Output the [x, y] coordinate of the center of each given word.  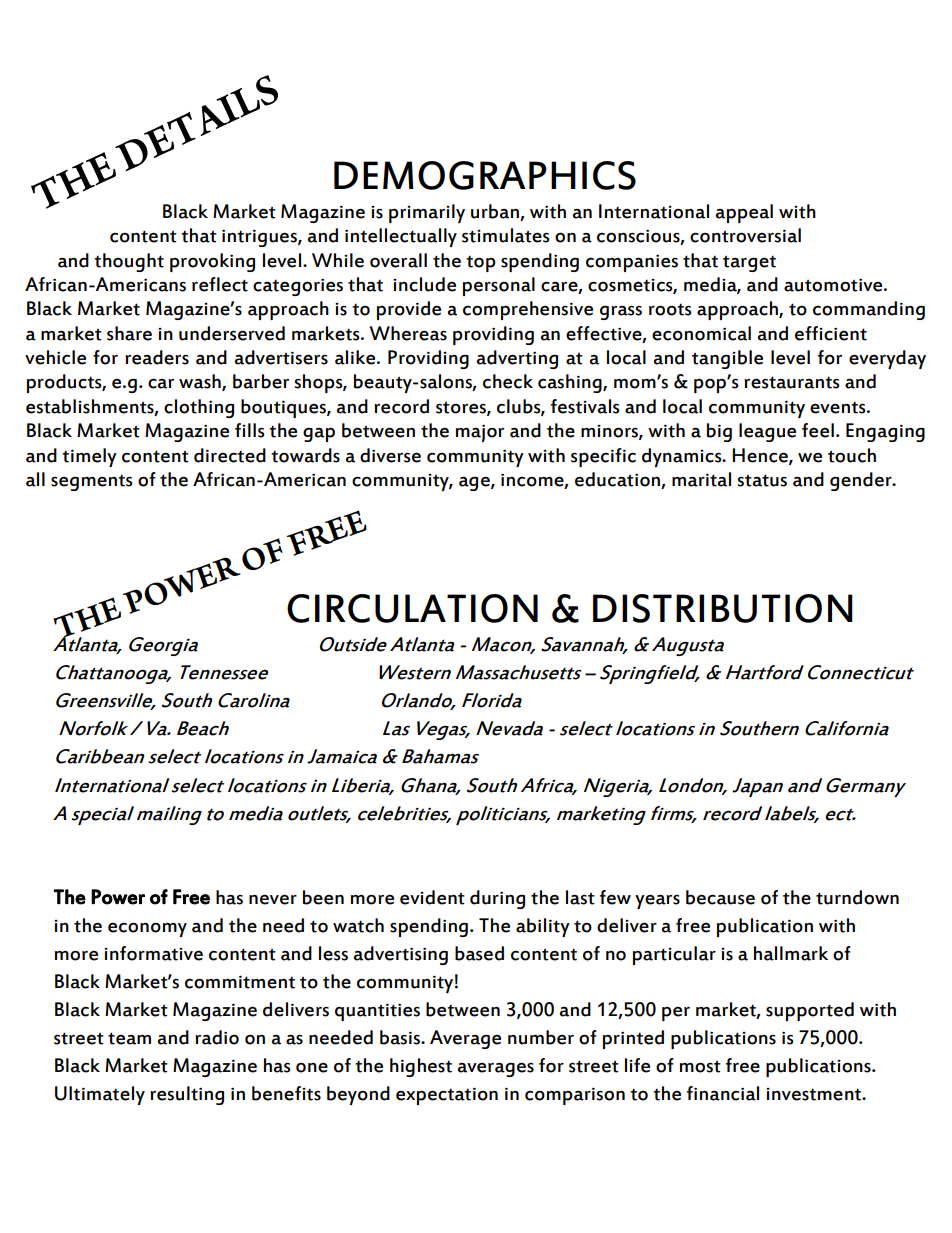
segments [92, 482]
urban [495, 211]
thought [129, 262]
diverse [390, 455]
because [720, 897]
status [762, 480]
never [273, 900]
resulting [187, 1095]
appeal [744, 213]
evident [432, 897]
